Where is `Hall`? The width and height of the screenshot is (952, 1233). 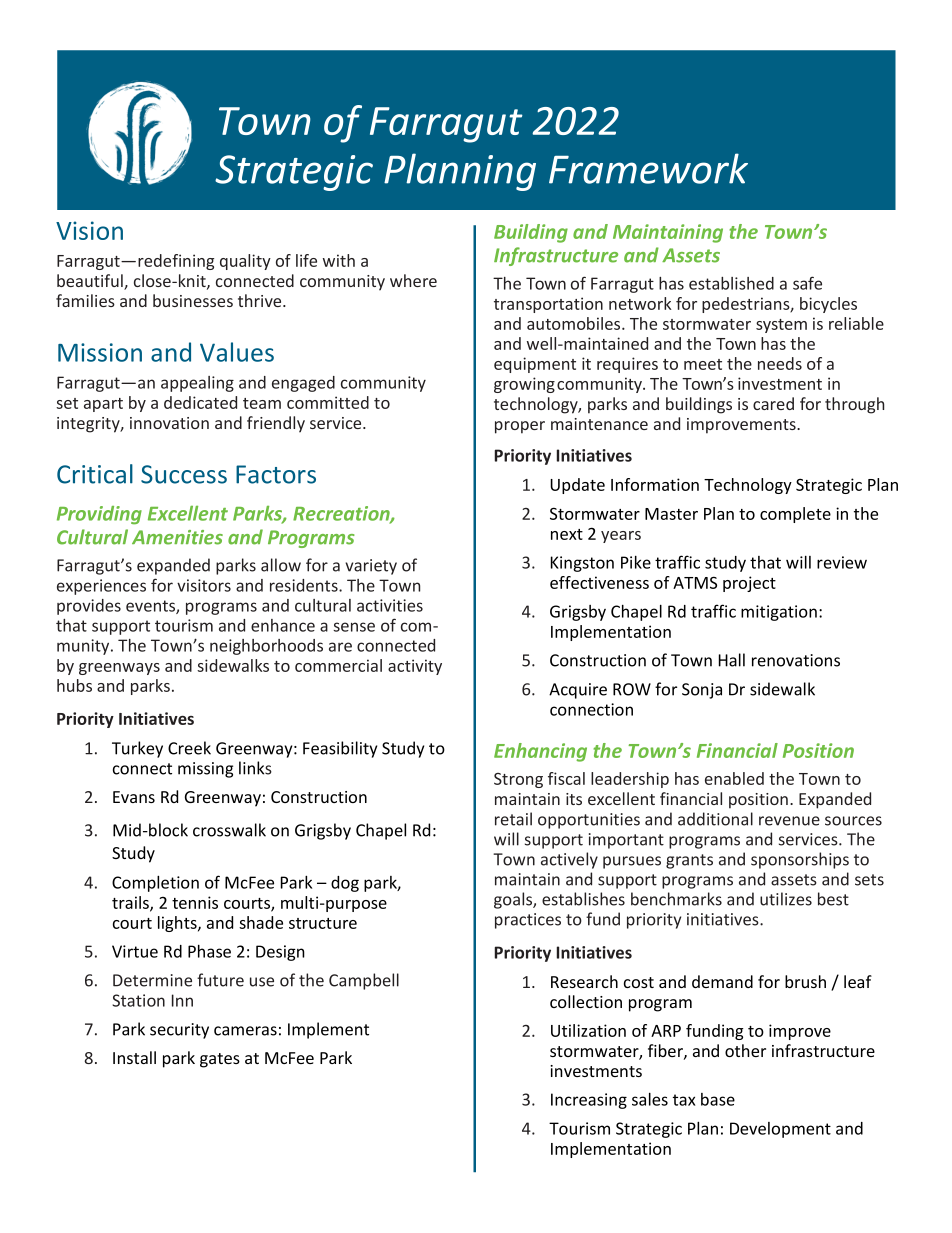 Hall is located at coordinates (732, 660).
